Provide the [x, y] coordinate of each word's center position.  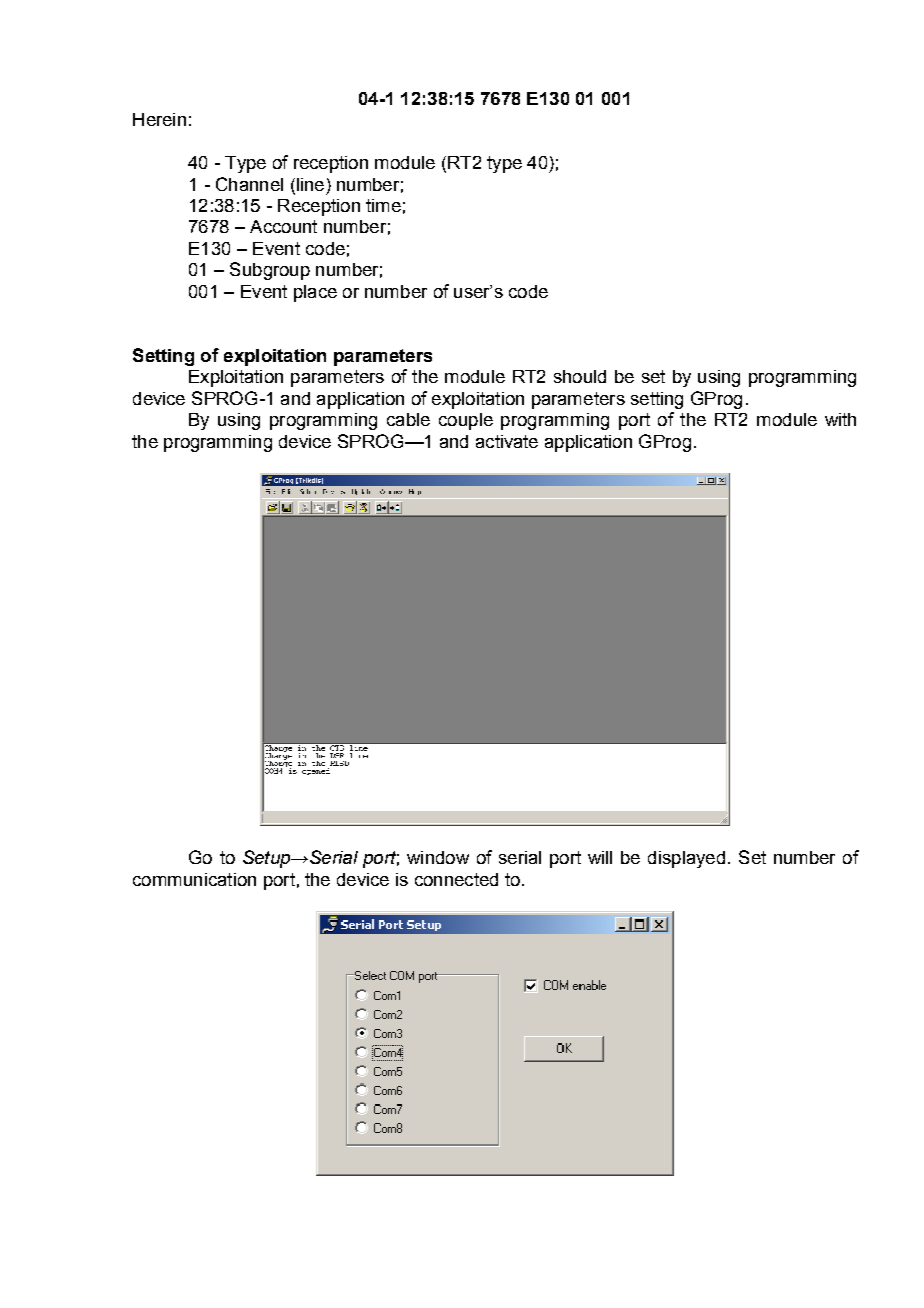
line [309, 184]
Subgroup [270, 271]
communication [194, 879]
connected [456, 879]
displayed [686, 859]
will [600, 857]
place [315, 293]
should [580, 376]
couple [466, 421]
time [383, 205]
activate [507, 441]
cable [408, 419]
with [840, 419]
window [438, 857]
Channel [249, 184]
